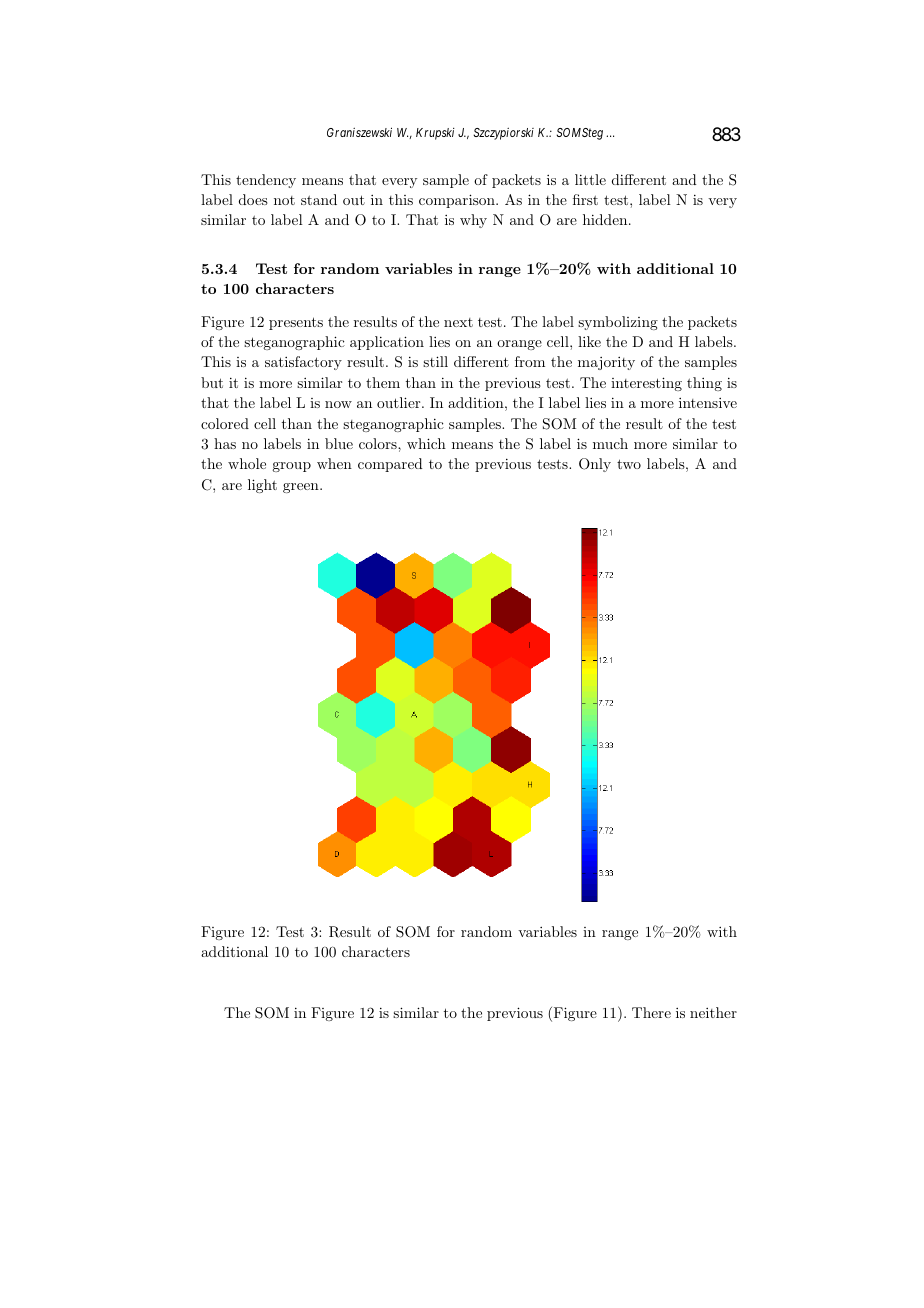 Image resolution: width=924 pixels, height=1308 pixels. Describe the element at coordinates (595, 465) in the image. I see `Only` at that location.
